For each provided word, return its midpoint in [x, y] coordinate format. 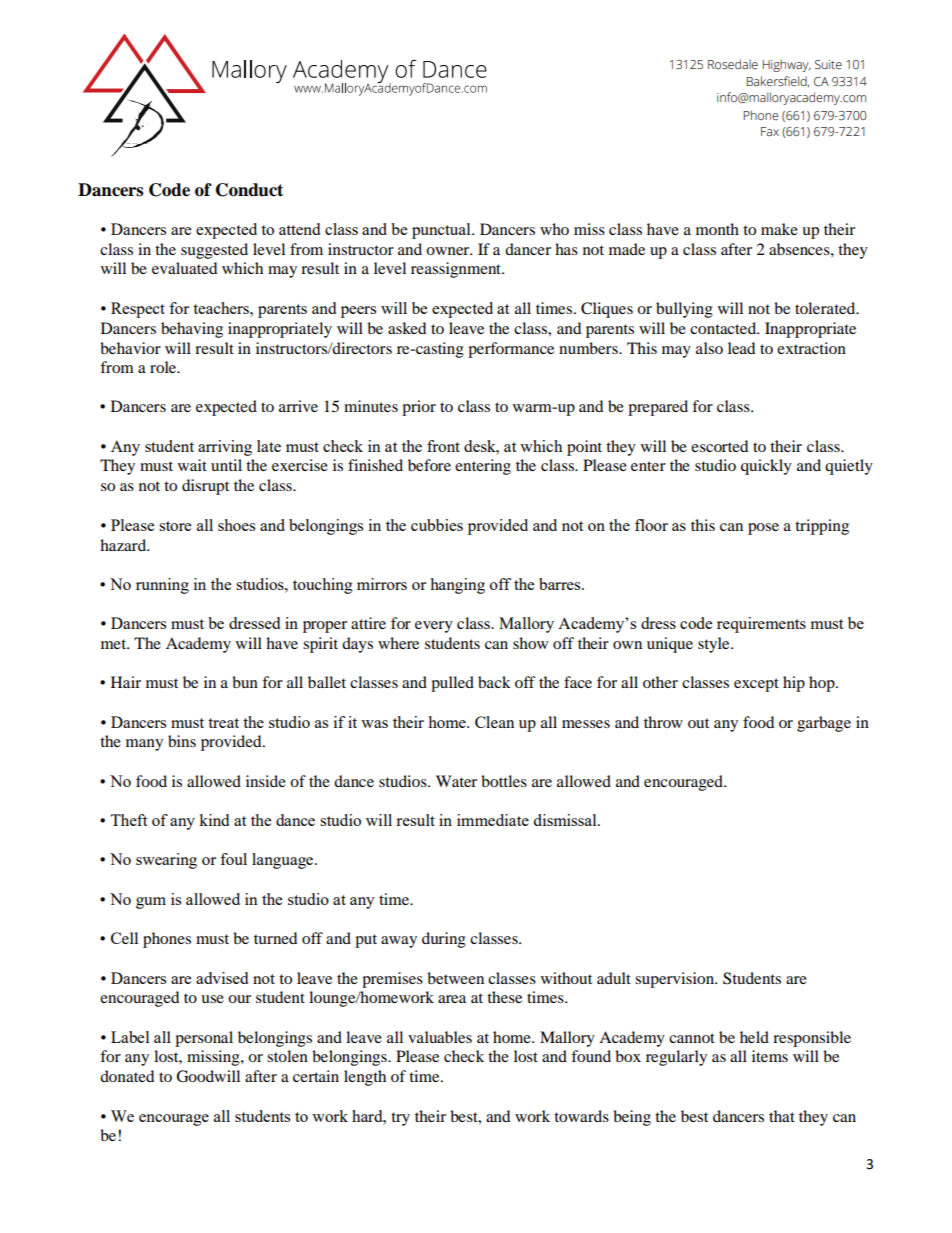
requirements [761, 625]
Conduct [249, 190]
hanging [457, 586]
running [162, 586]
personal [204, 1039]
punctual [442, 231]
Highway [786, 65]
